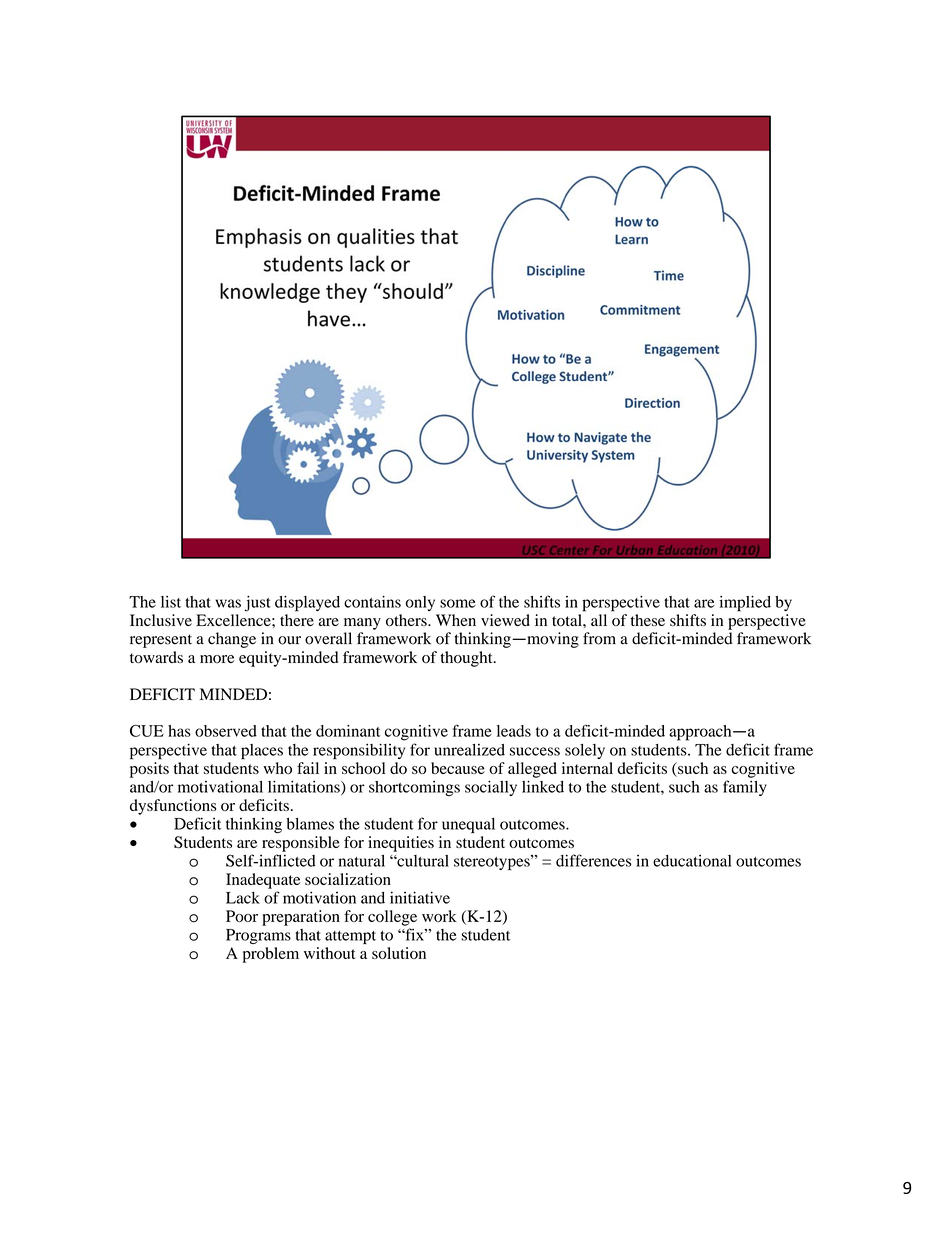 The image size is (952, 1233). What do you see at coordinates (745, 604) in the screenshot?
I see `implied` at bounding box center [745, 604].
